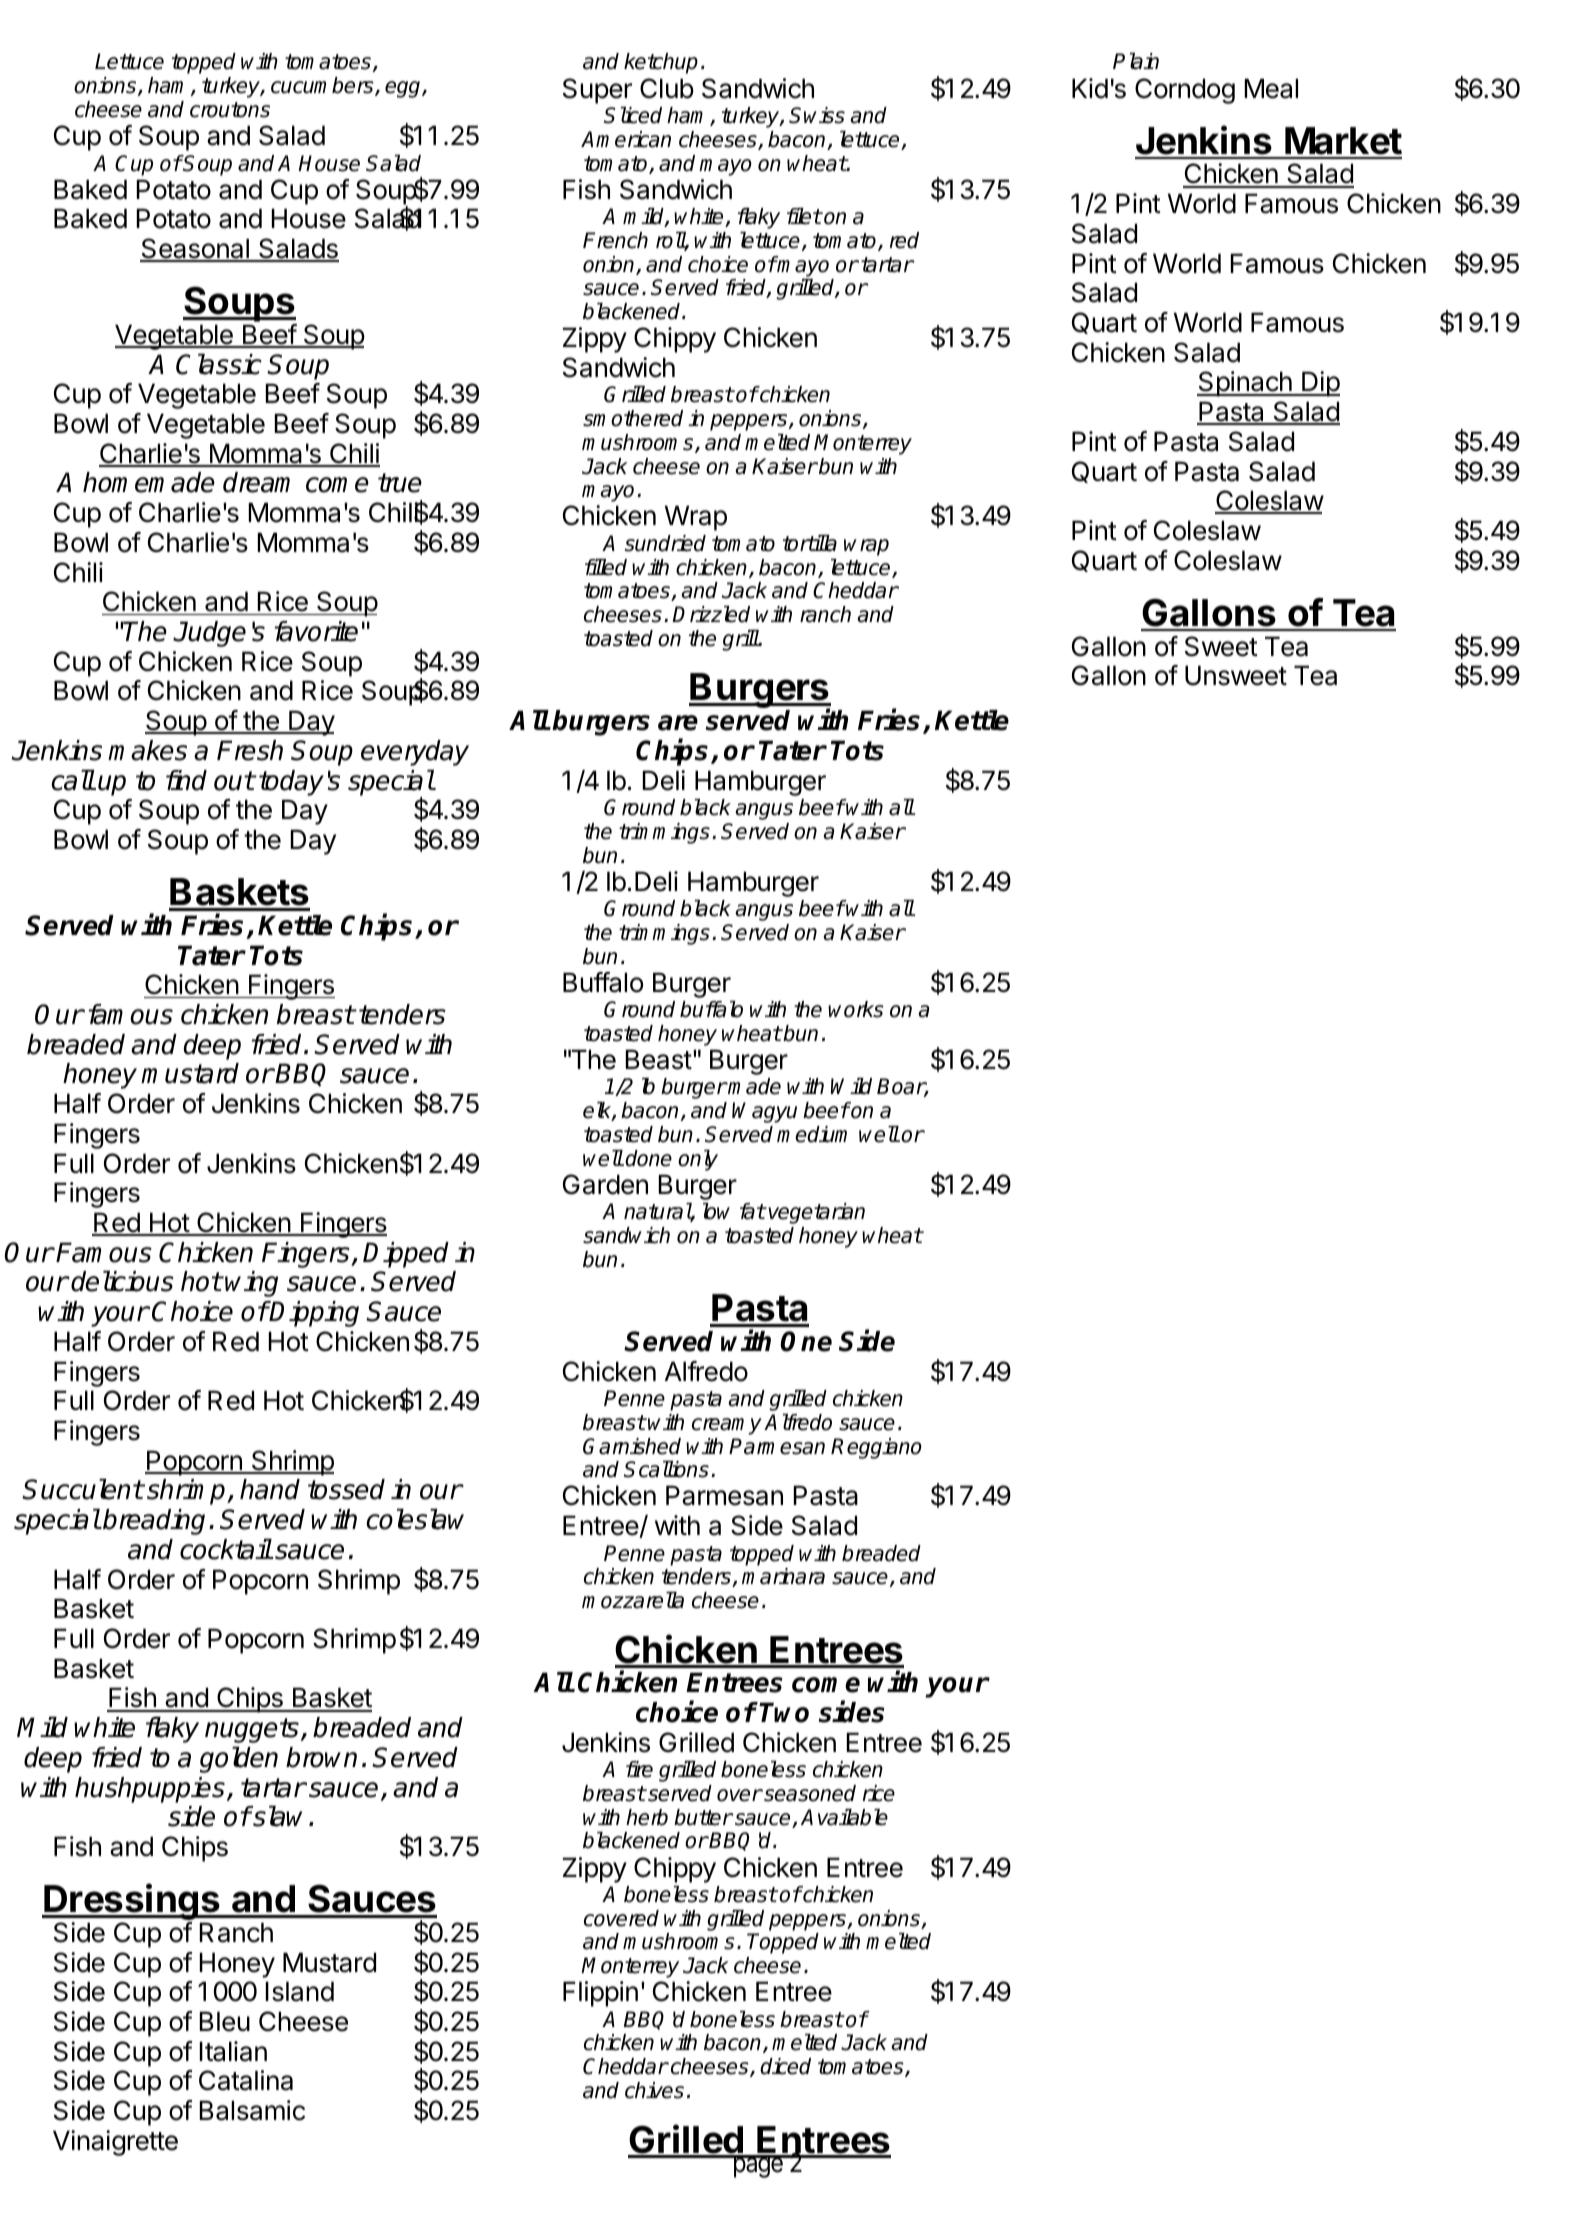 This page has width=1571, height=2224. Describe the element at coordinates (856, 1009) in the page. I see `works` at that location.
